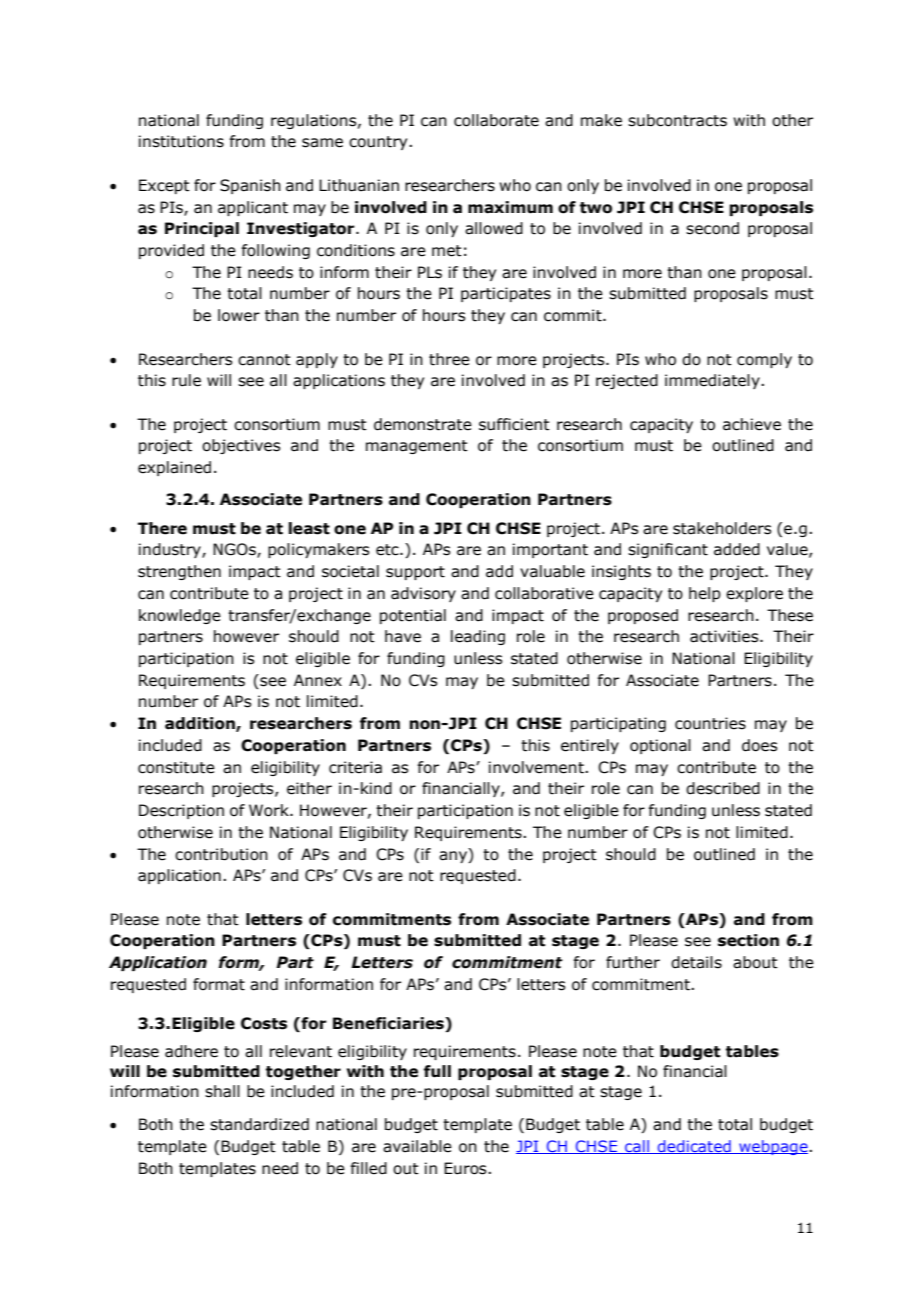  What do you see at coordinates (478, 637) in the image?
I see `leading` at bounding box center [478, 637].
